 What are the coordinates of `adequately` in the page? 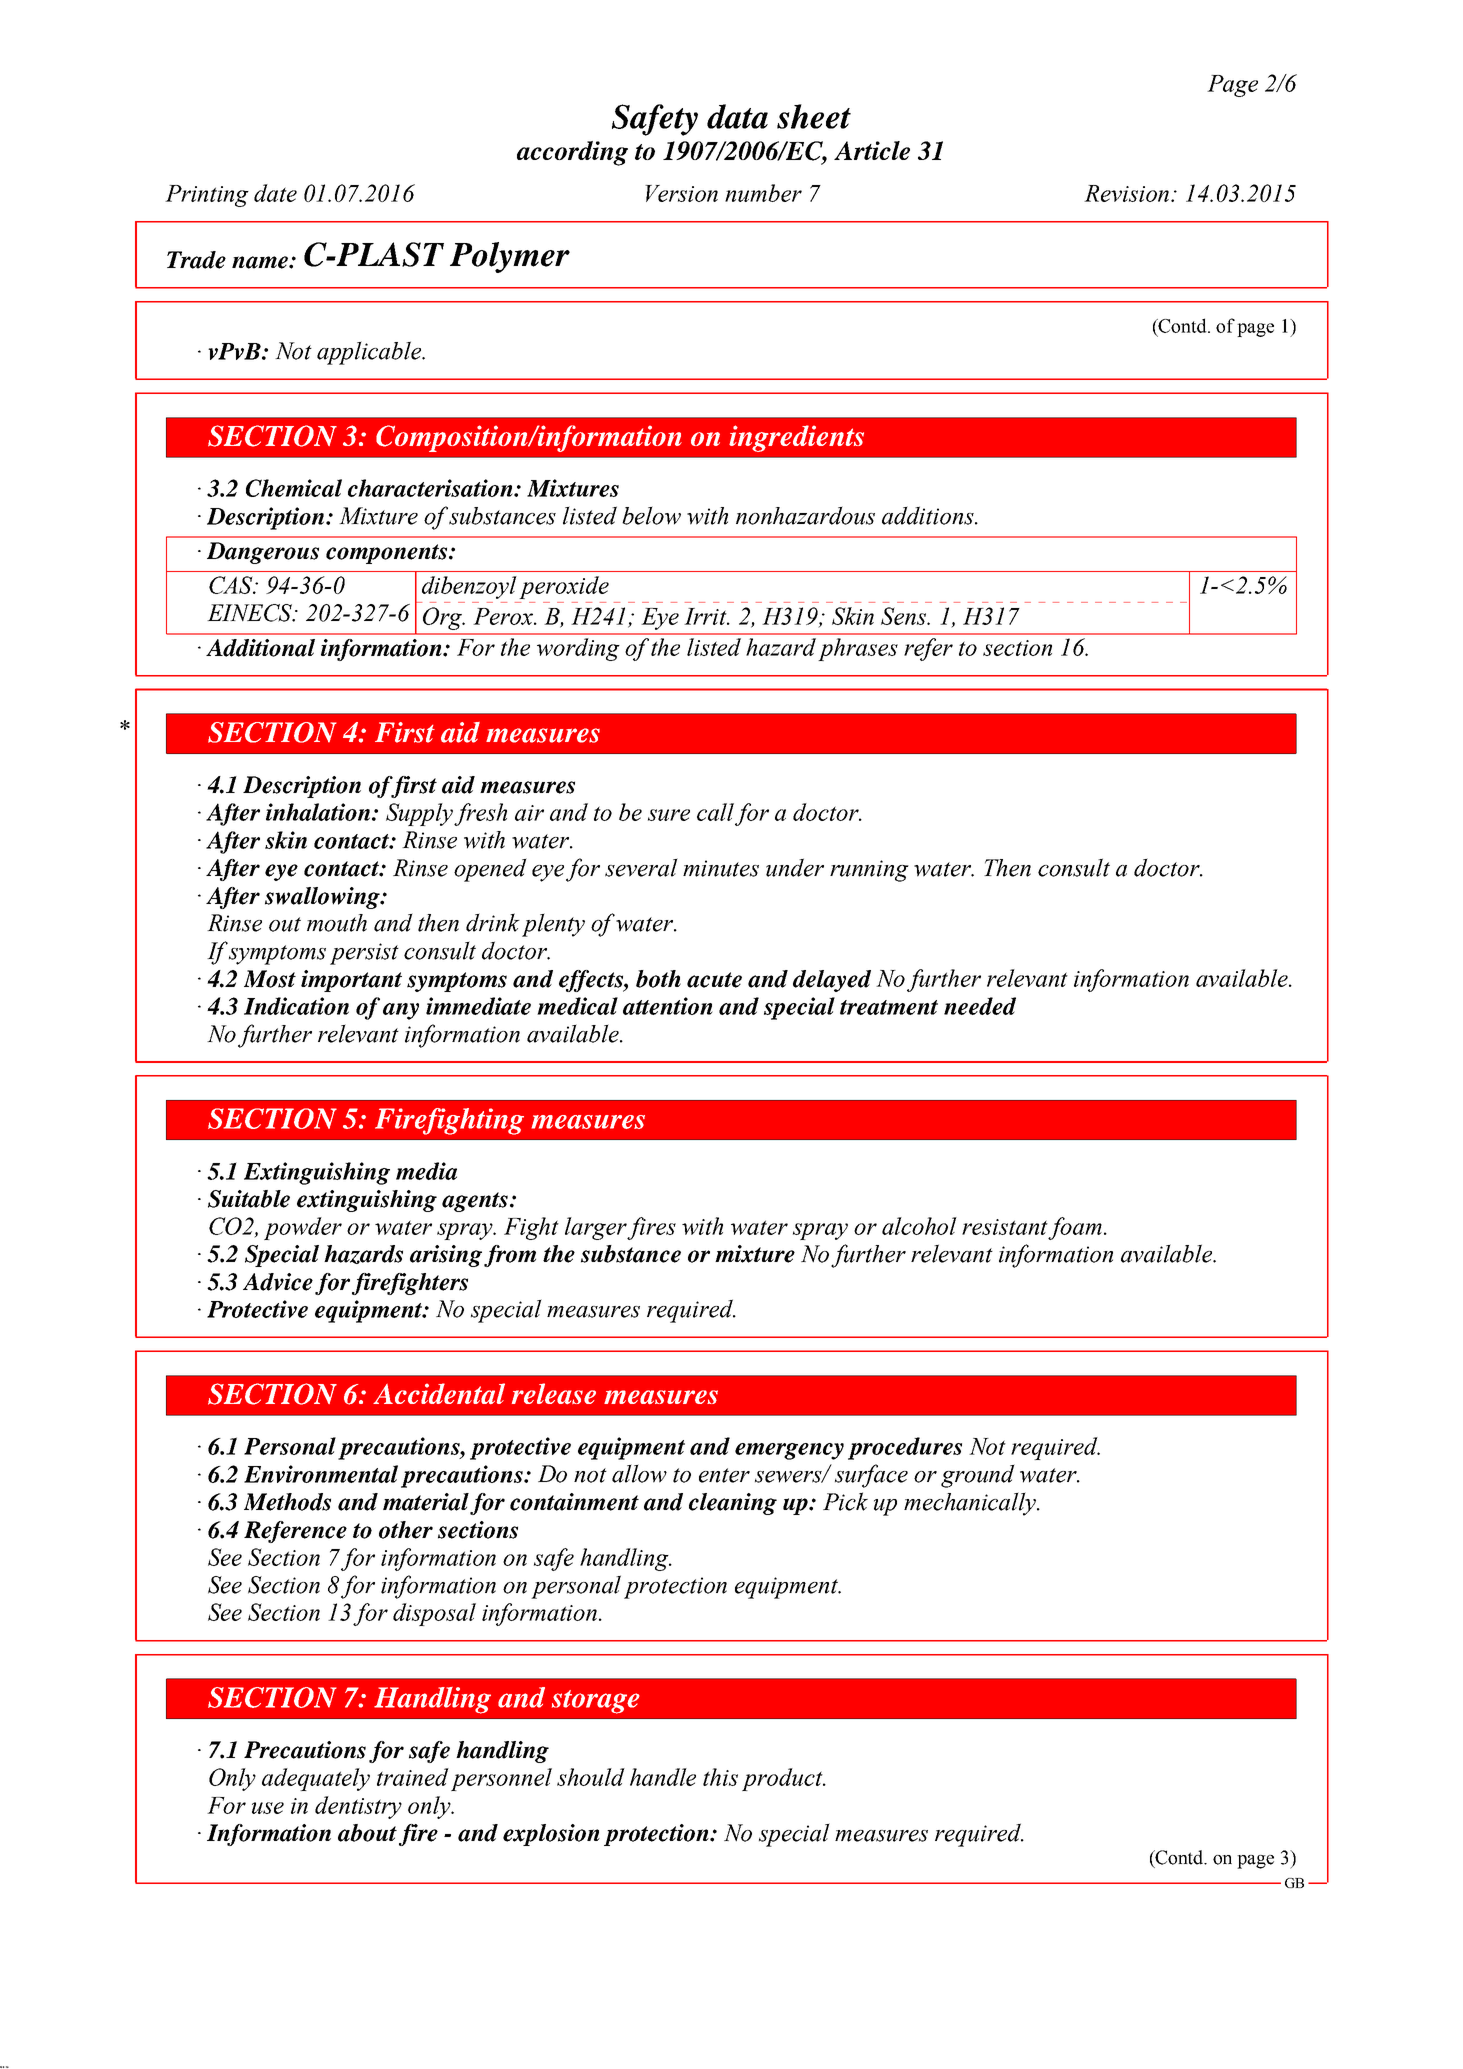 It's located at (316, 1779).
